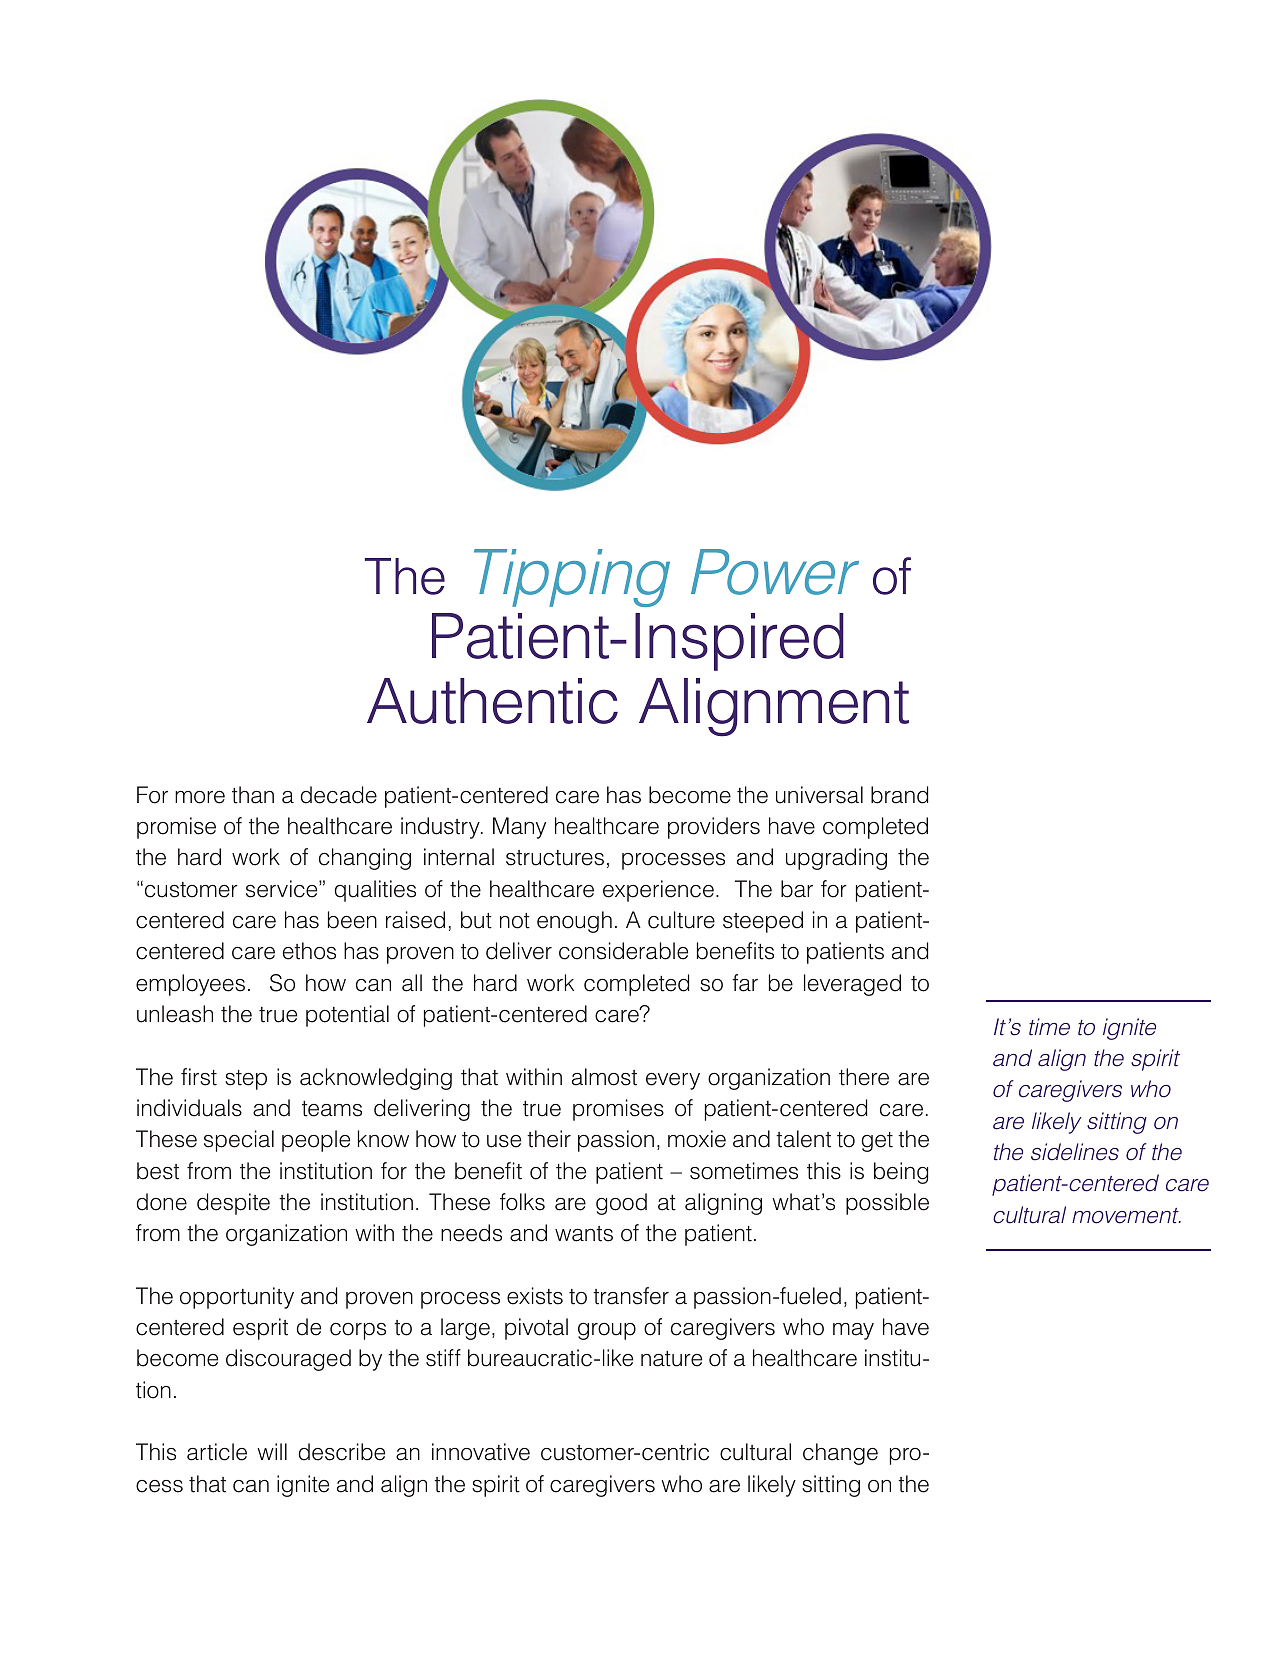 The image size is (1277, 1653). What do you see at coordinates (745, 983) in the screenshot?
I see `far` at bounding box center [745, 983].
